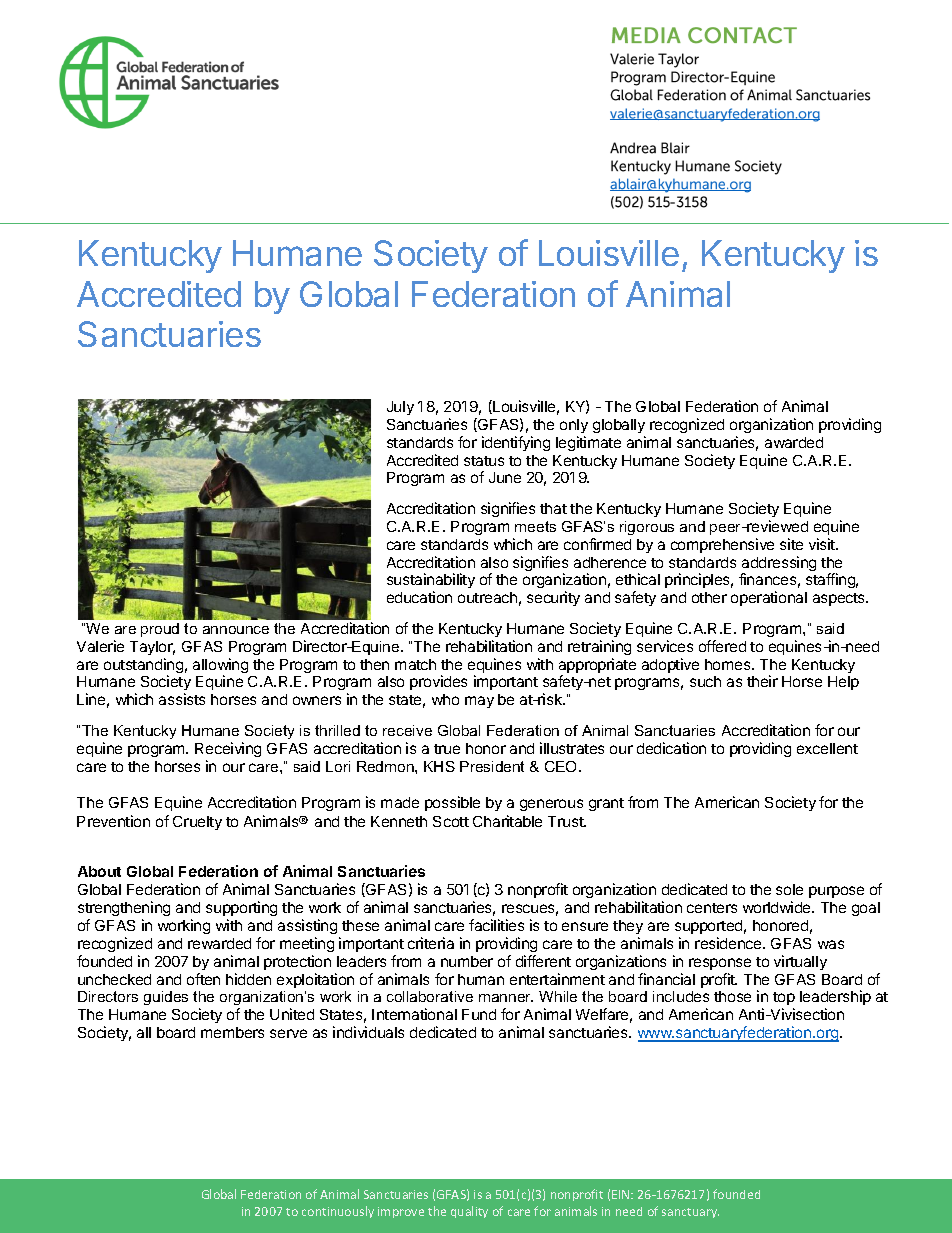  What do you see at coordinates (400, 408) in the screenshot?
I see `July` at bounding box center [400, 408].
